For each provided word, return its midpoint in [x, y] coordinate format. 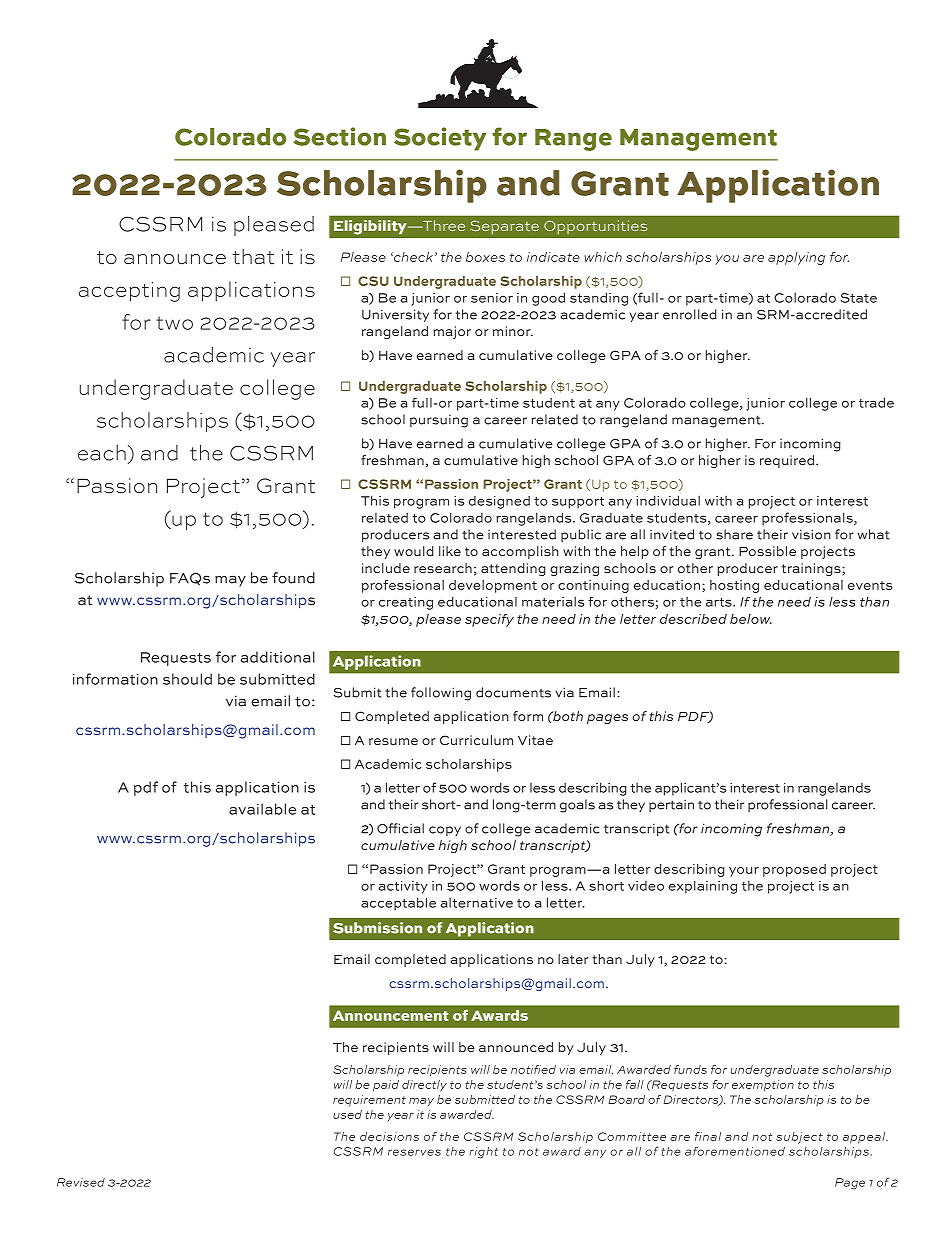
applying [796, 258]
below [751, 619]
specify [489, 620]
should [187, 679]
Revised [81, 1182]
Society [440, 139]
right [483, 1153]
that [253, 257]
